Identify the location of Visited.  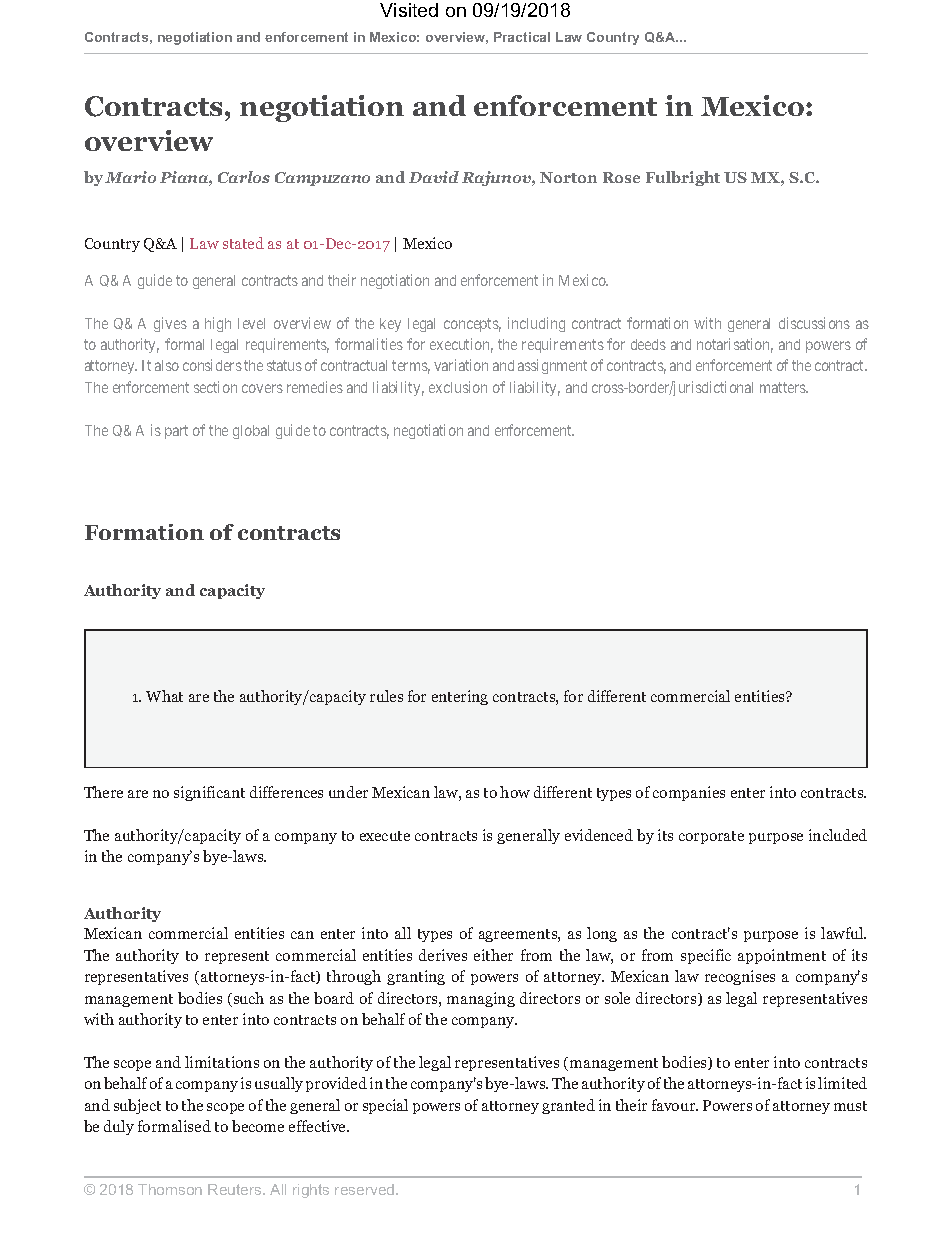
(409, 10).
